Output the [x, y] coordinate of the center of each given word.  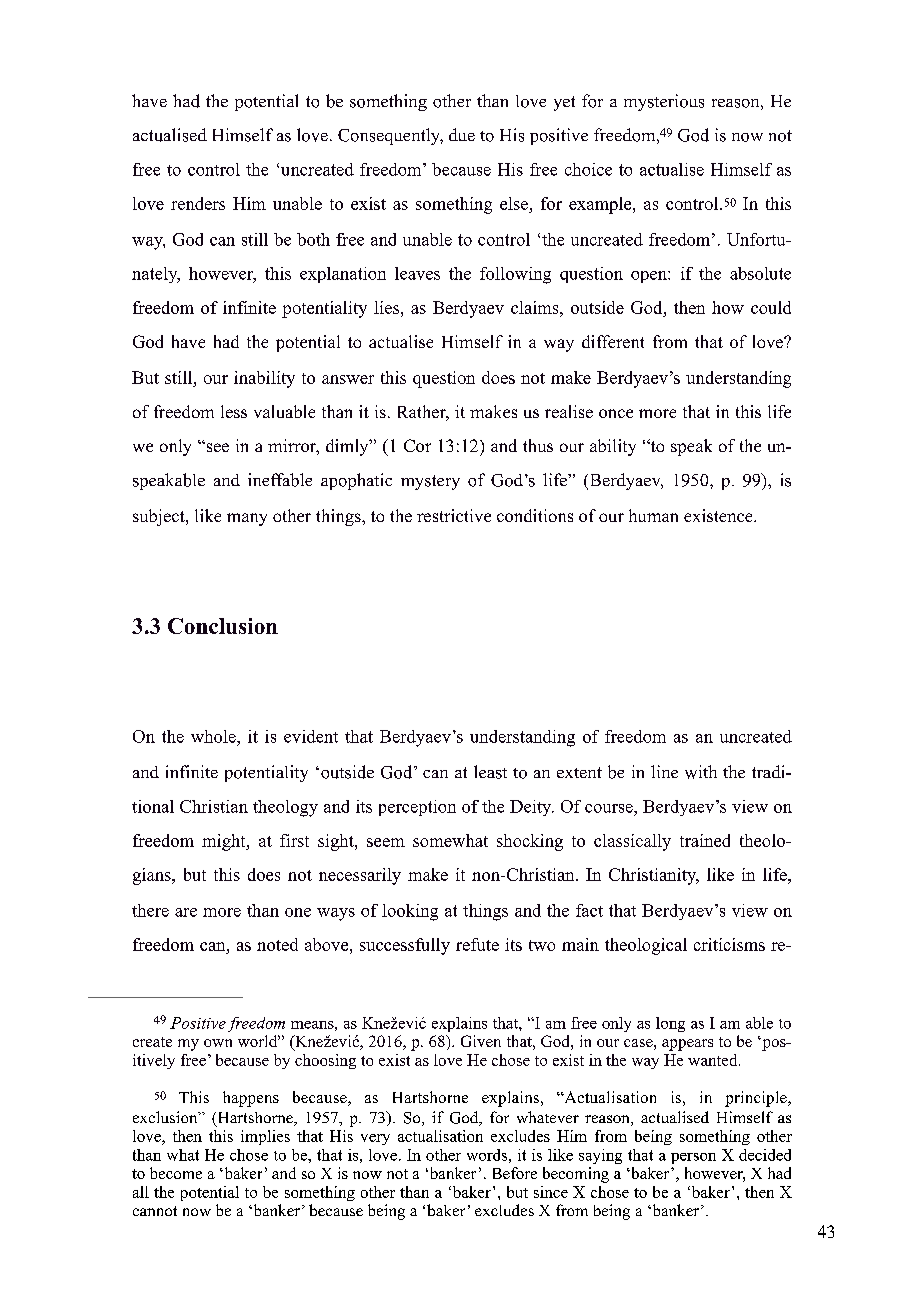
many [247, 519]
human [653, 515]
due [462, 134]
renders [198, 203]
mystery [430, 482]
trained [705, 840]
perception [417, 808]
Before [515, 1173]
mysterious [664, 102]
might [225, 842]
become [176, 1173]
